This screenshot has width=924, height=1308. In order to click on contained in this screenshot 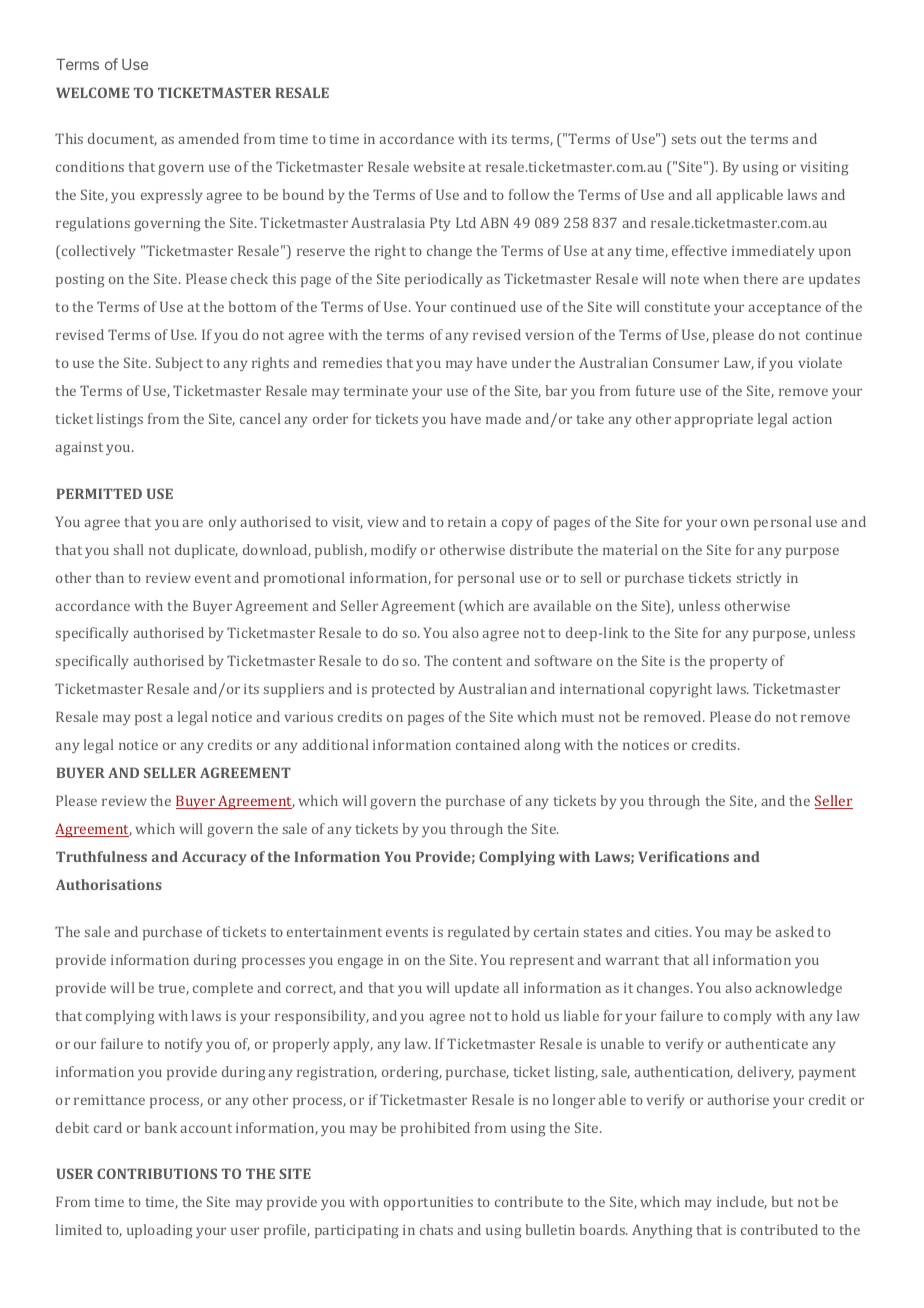, I will do `click(488, 744)`.
